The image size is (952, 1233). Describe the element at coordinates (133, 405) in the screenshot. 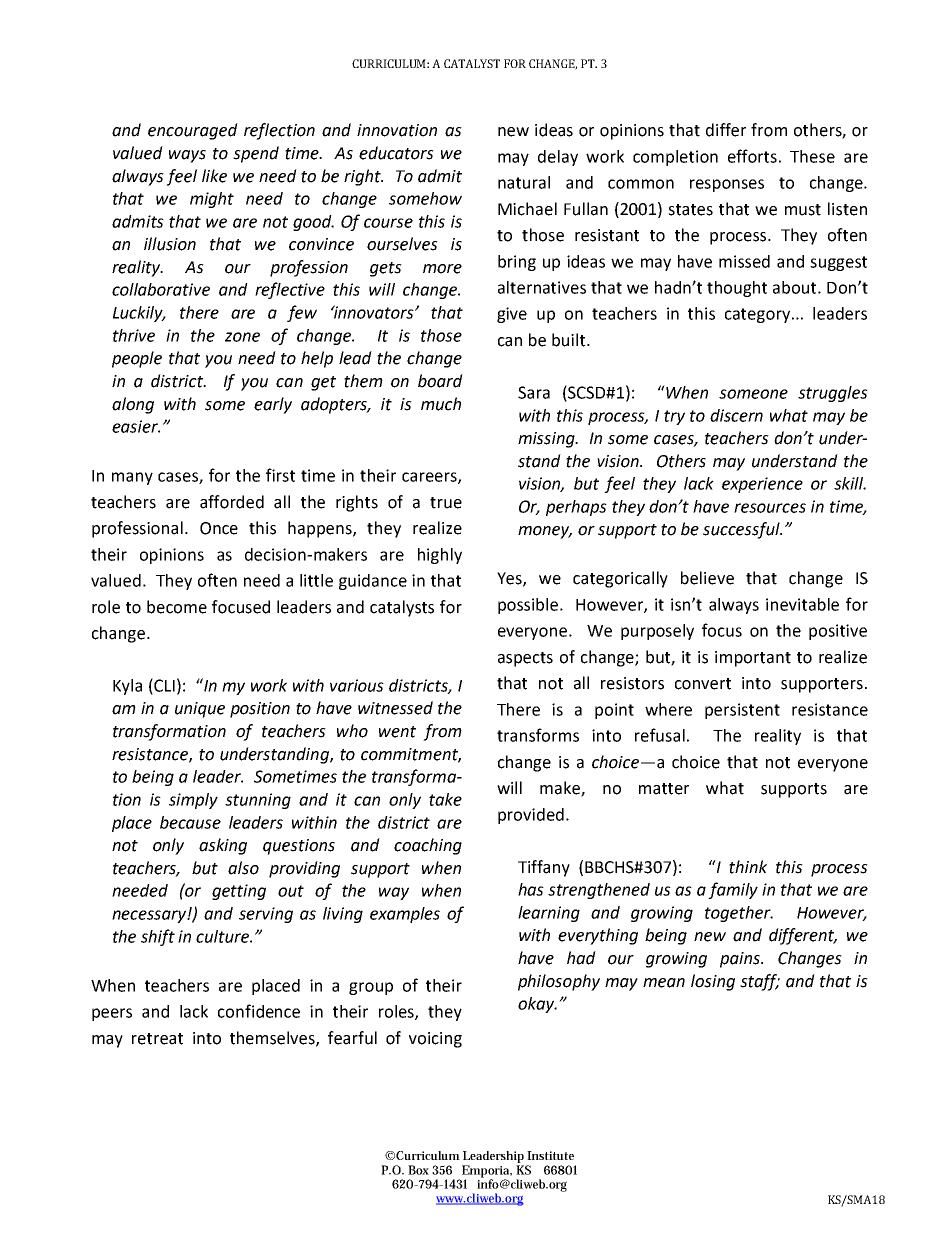

I see `along` at that location.
